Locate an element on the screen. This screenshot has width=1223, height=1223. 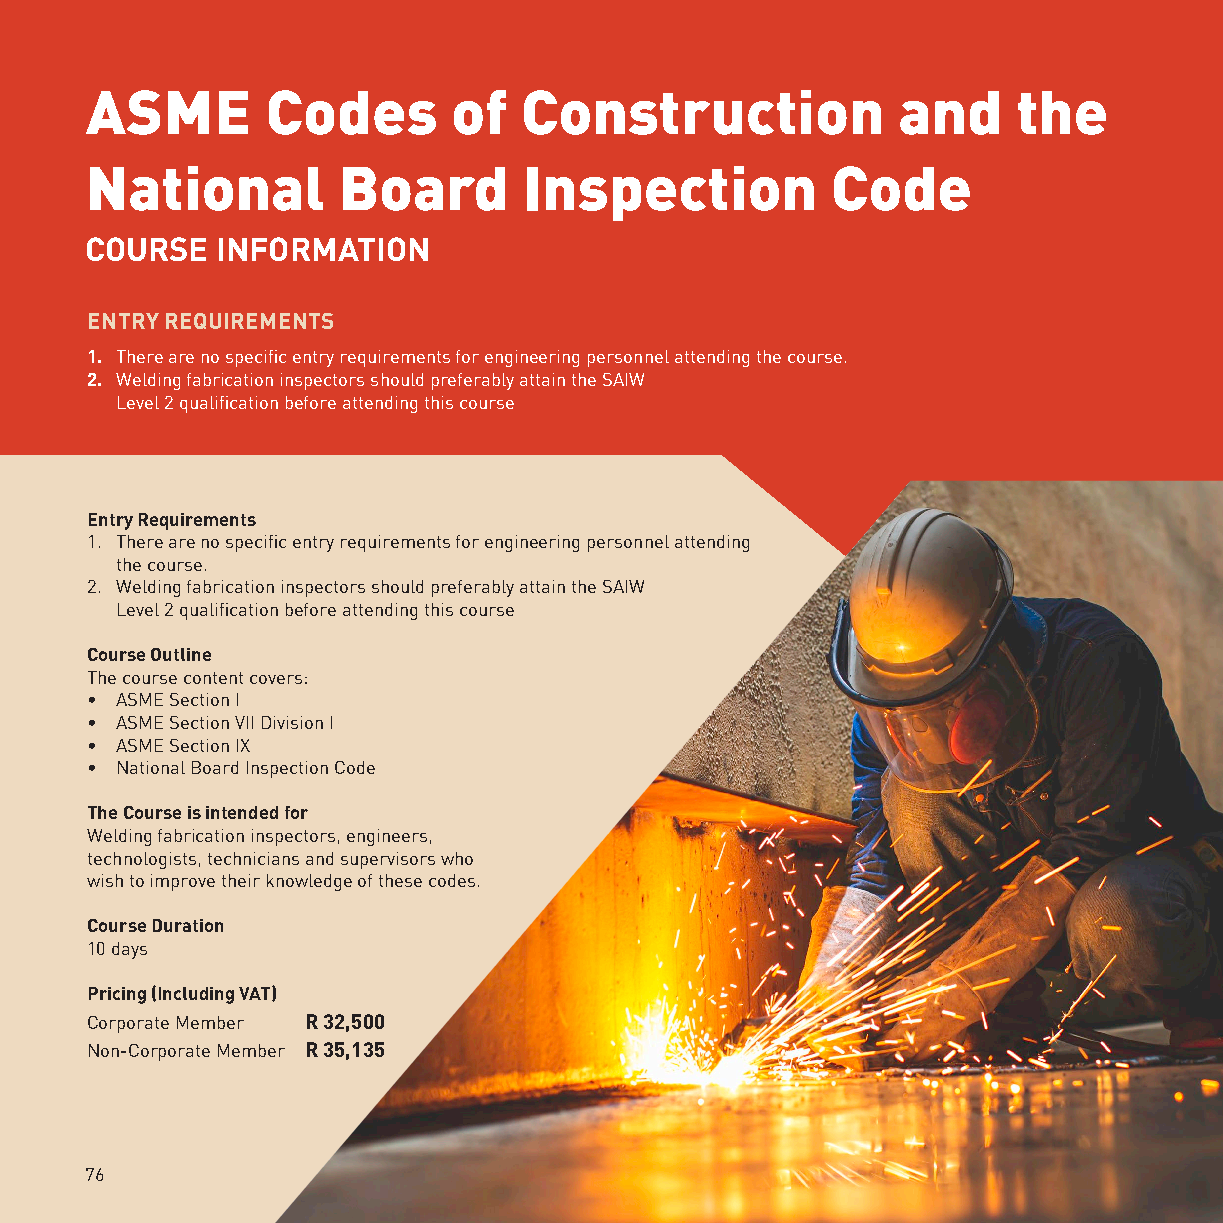
these is located at coordinates (400, 880).
